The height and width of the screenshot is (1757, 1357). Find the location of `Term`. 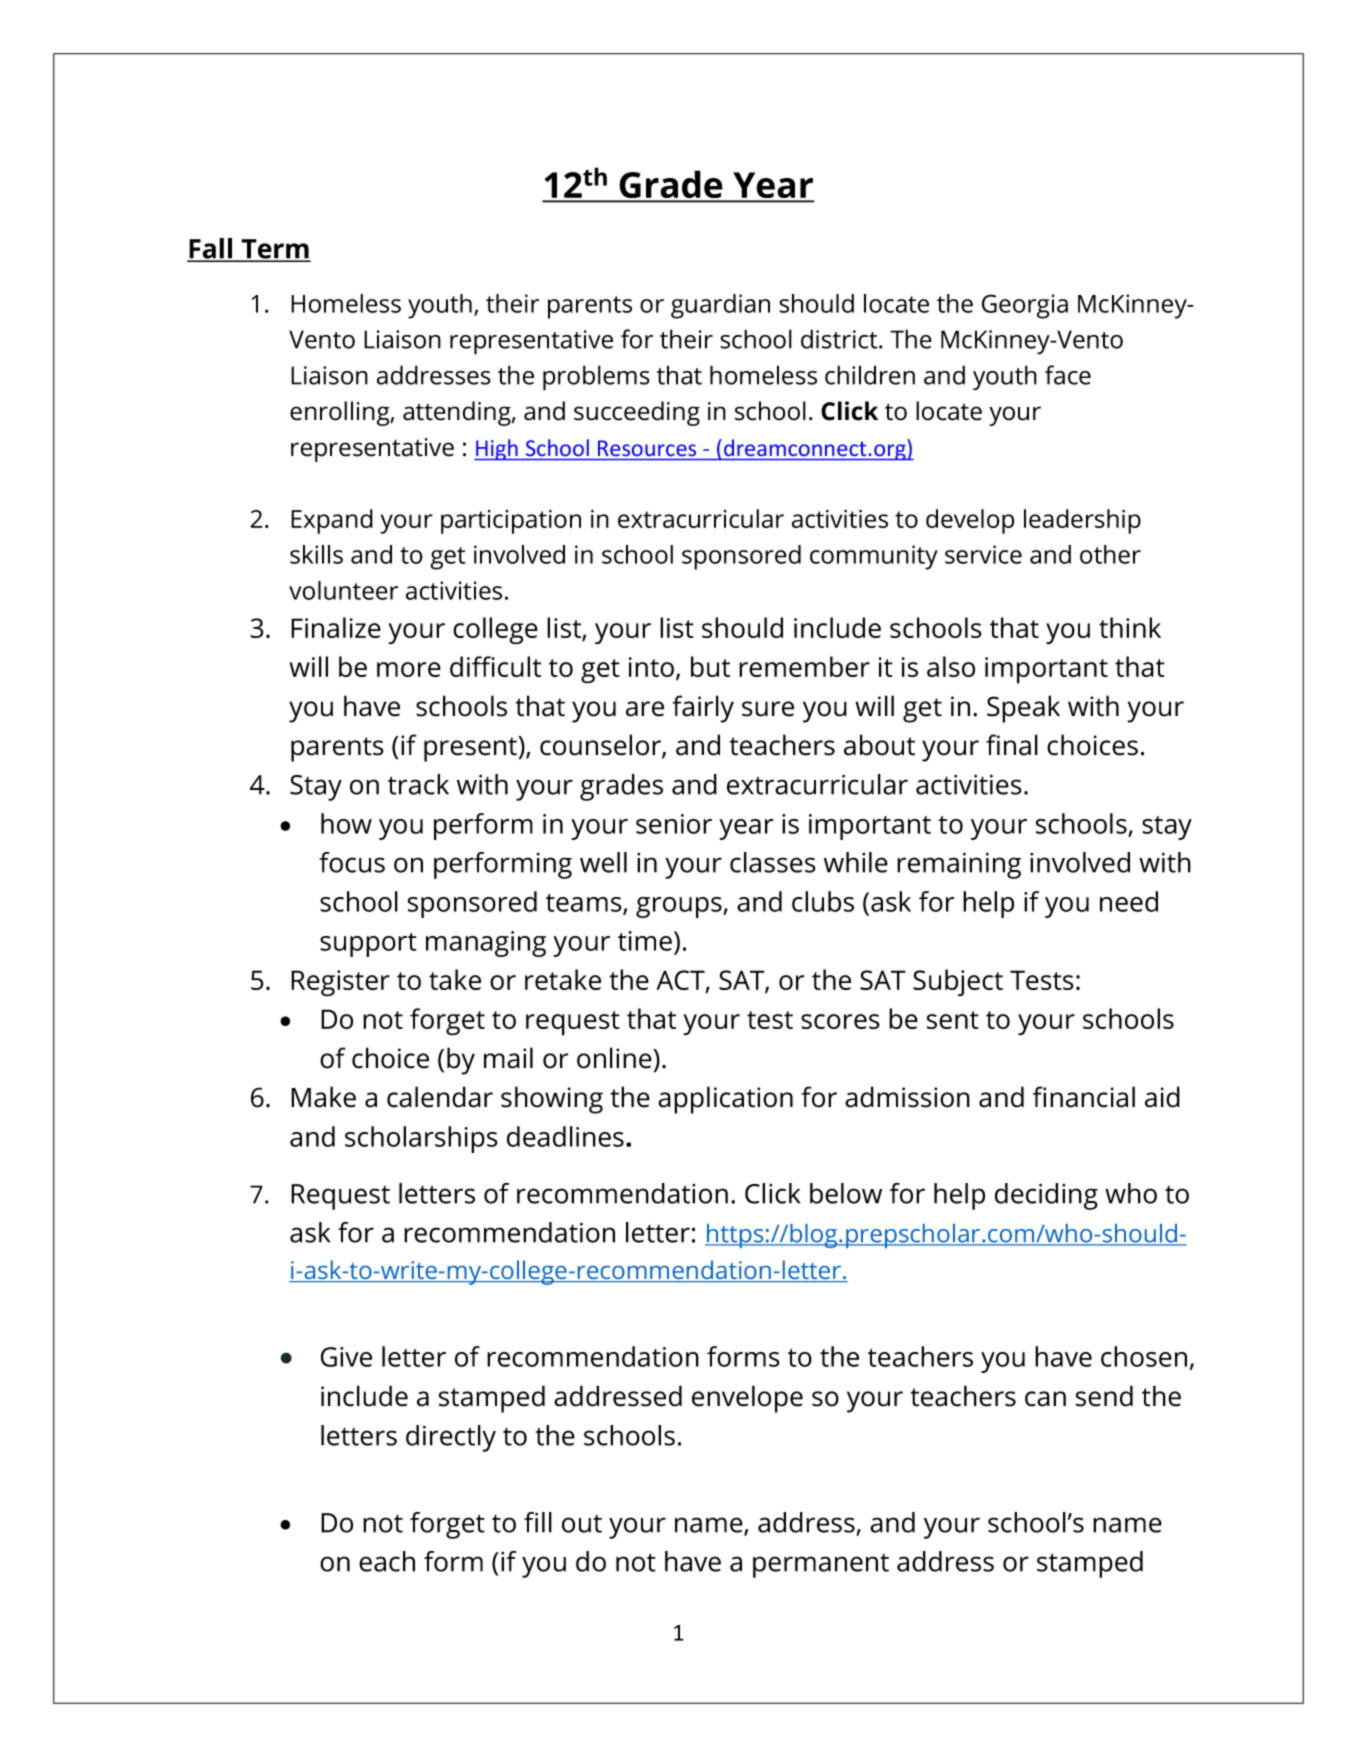

Term is located at coordinates (275, 250).
